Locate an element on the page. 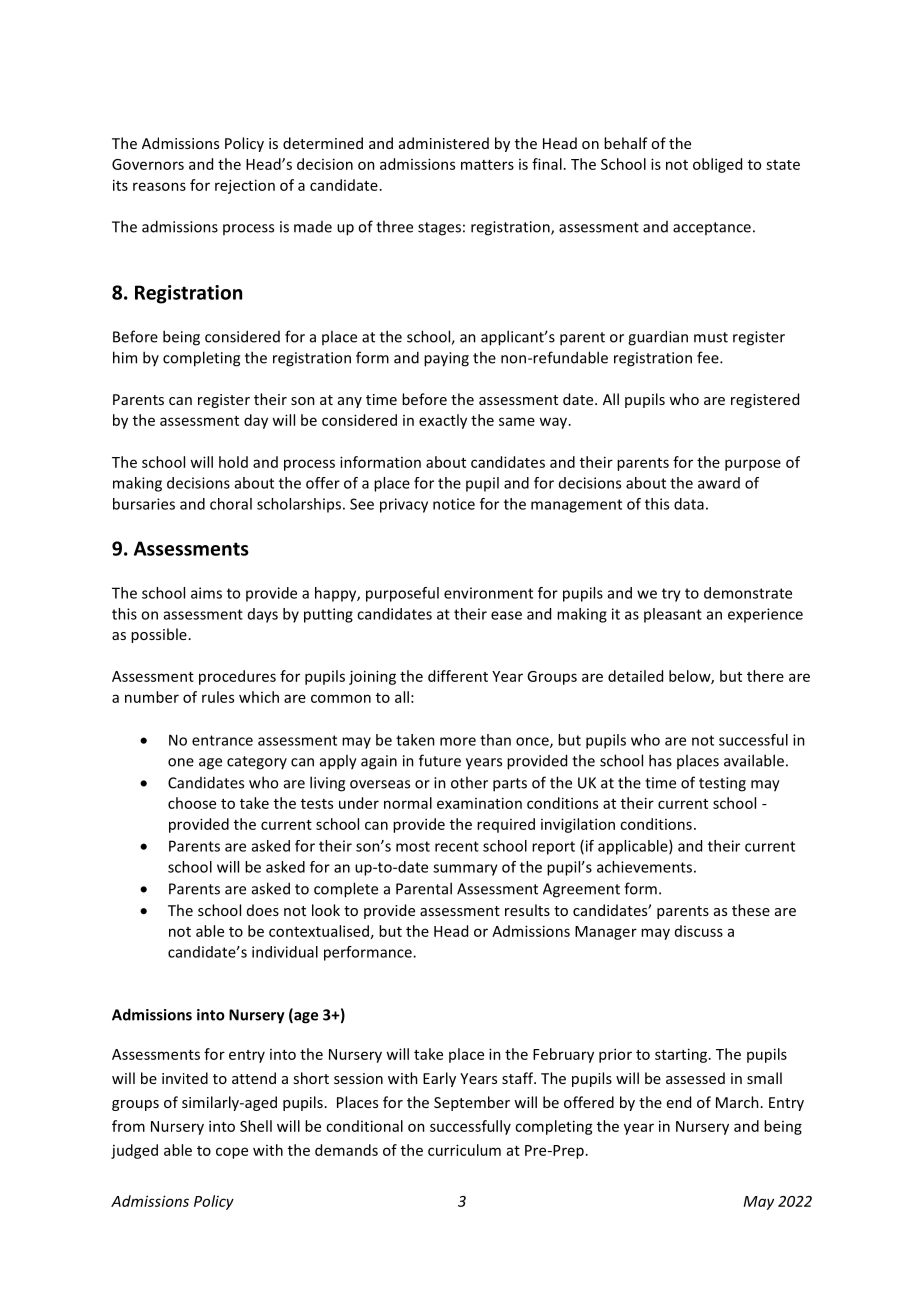 This page has width=924, height=1308. reasons is located at coordinates (159, 186).
